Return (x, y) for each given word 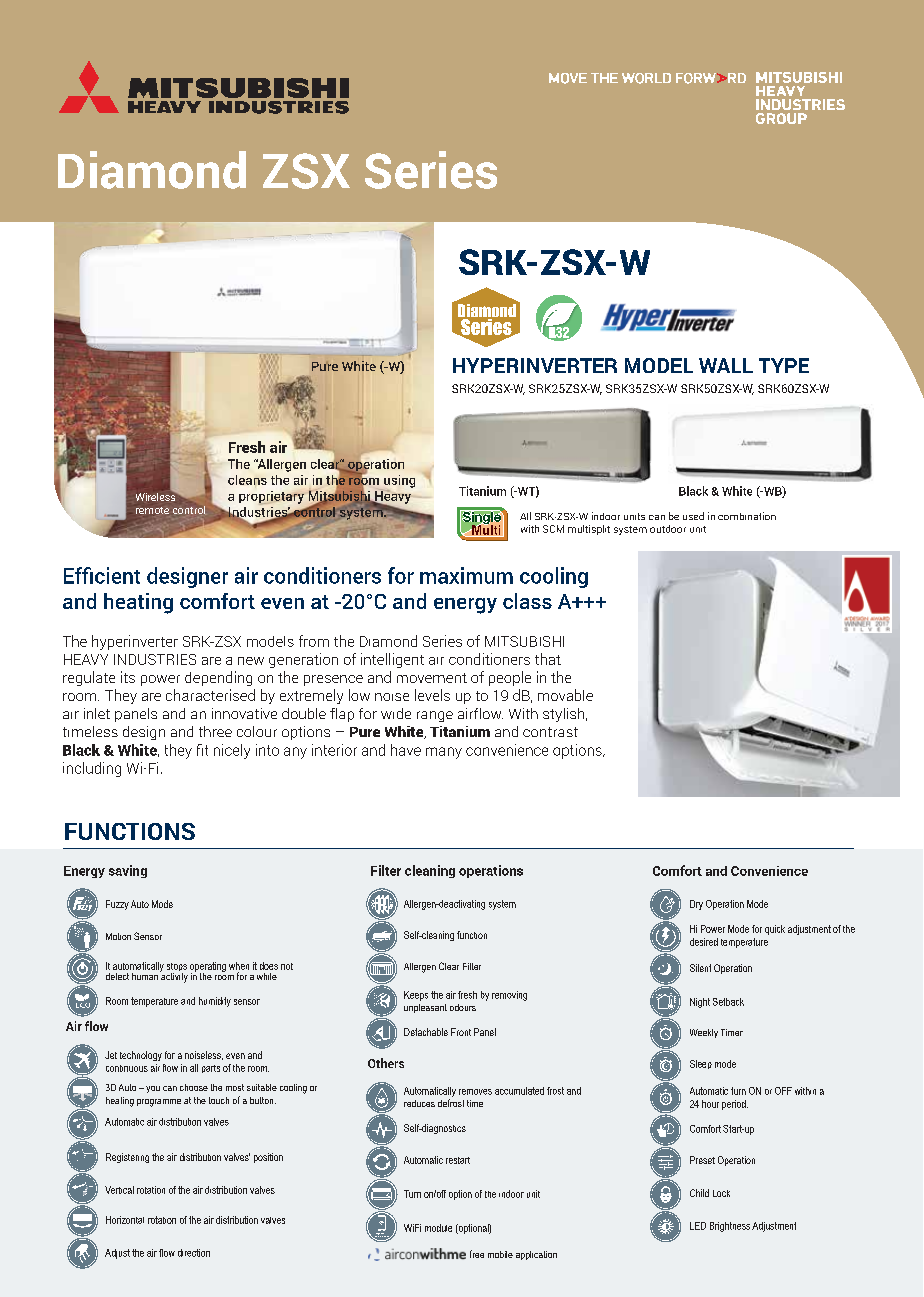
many (444, 753)
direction (194, 1253)
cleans (247, 480)
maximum (466, 575)
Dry (696, 905)
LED (698, 1226)
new (251, 661)
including (92, 769)
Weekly (704, 1033)
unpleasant (425, 1008)
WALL (726, 365)
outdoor (668, 529)
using (399, 481)
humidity (215, 1002)
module (438, 1228)
